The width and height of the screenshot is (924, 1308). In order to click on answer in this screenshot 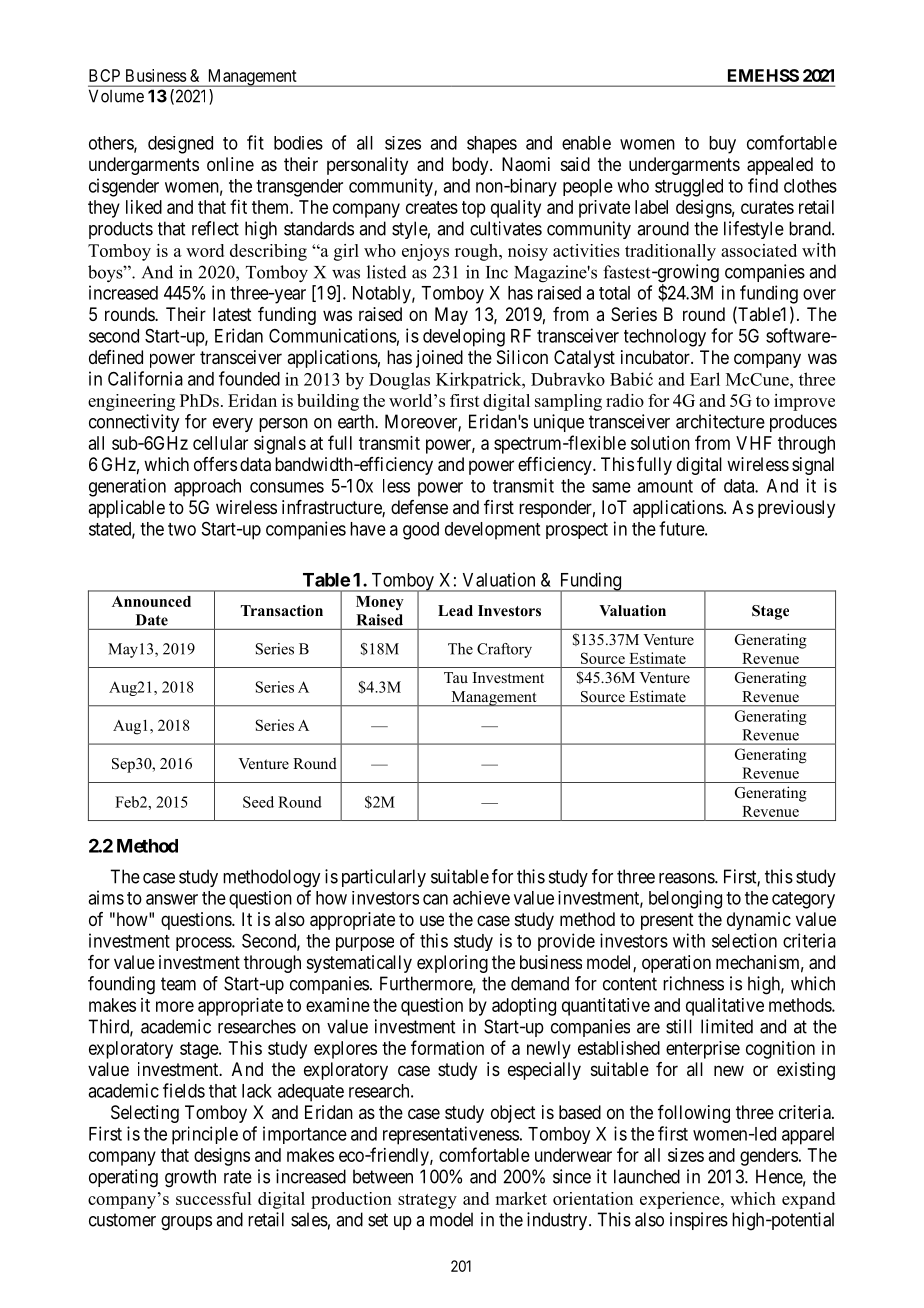, I will do `click(172, 899)`.
